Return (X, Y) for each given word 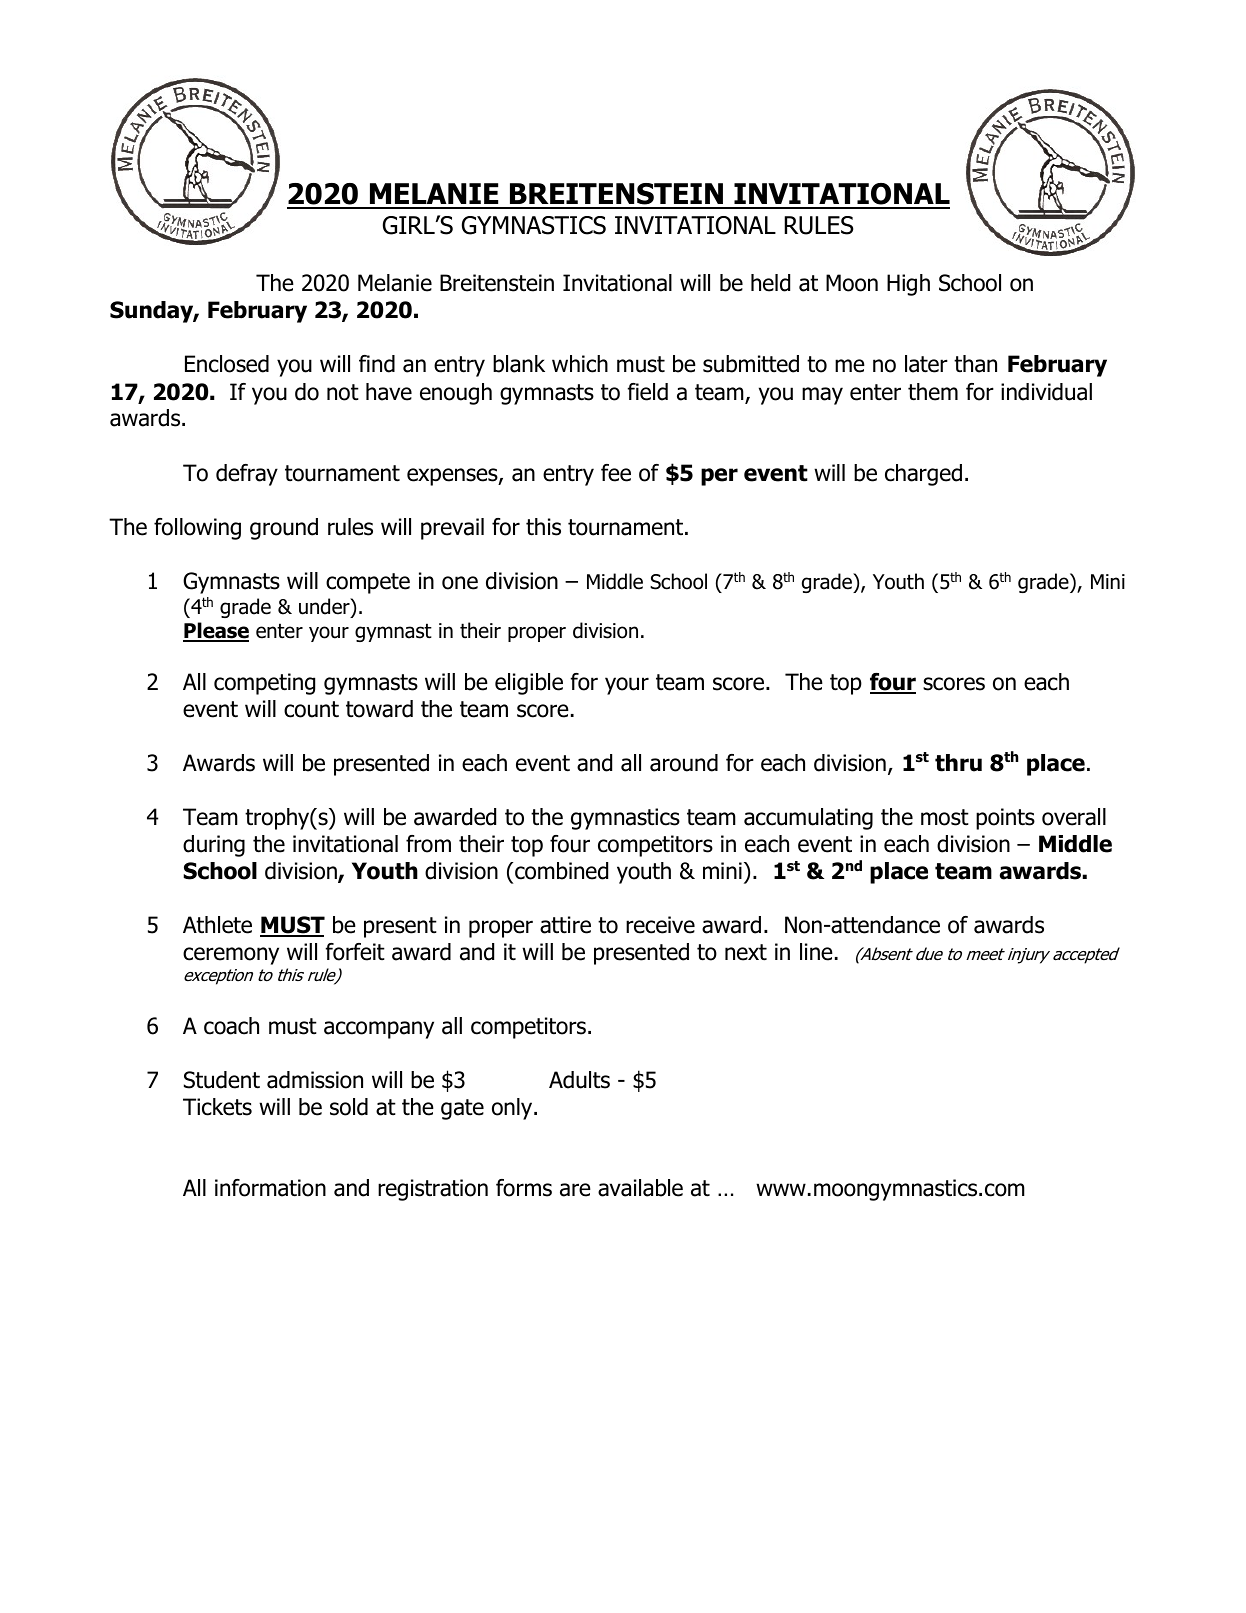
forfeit (355, 952)
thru (958, 763)
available (640, 1188)
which (580, 364)
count (311, 709)
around (684, 763)
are (575, 1190)
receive (660, 925)
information (270, 1188)
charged (923, 475)
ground (284, 529)
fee (616, 473)
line (816, 952)
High (908, 285)
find (377, 364)
